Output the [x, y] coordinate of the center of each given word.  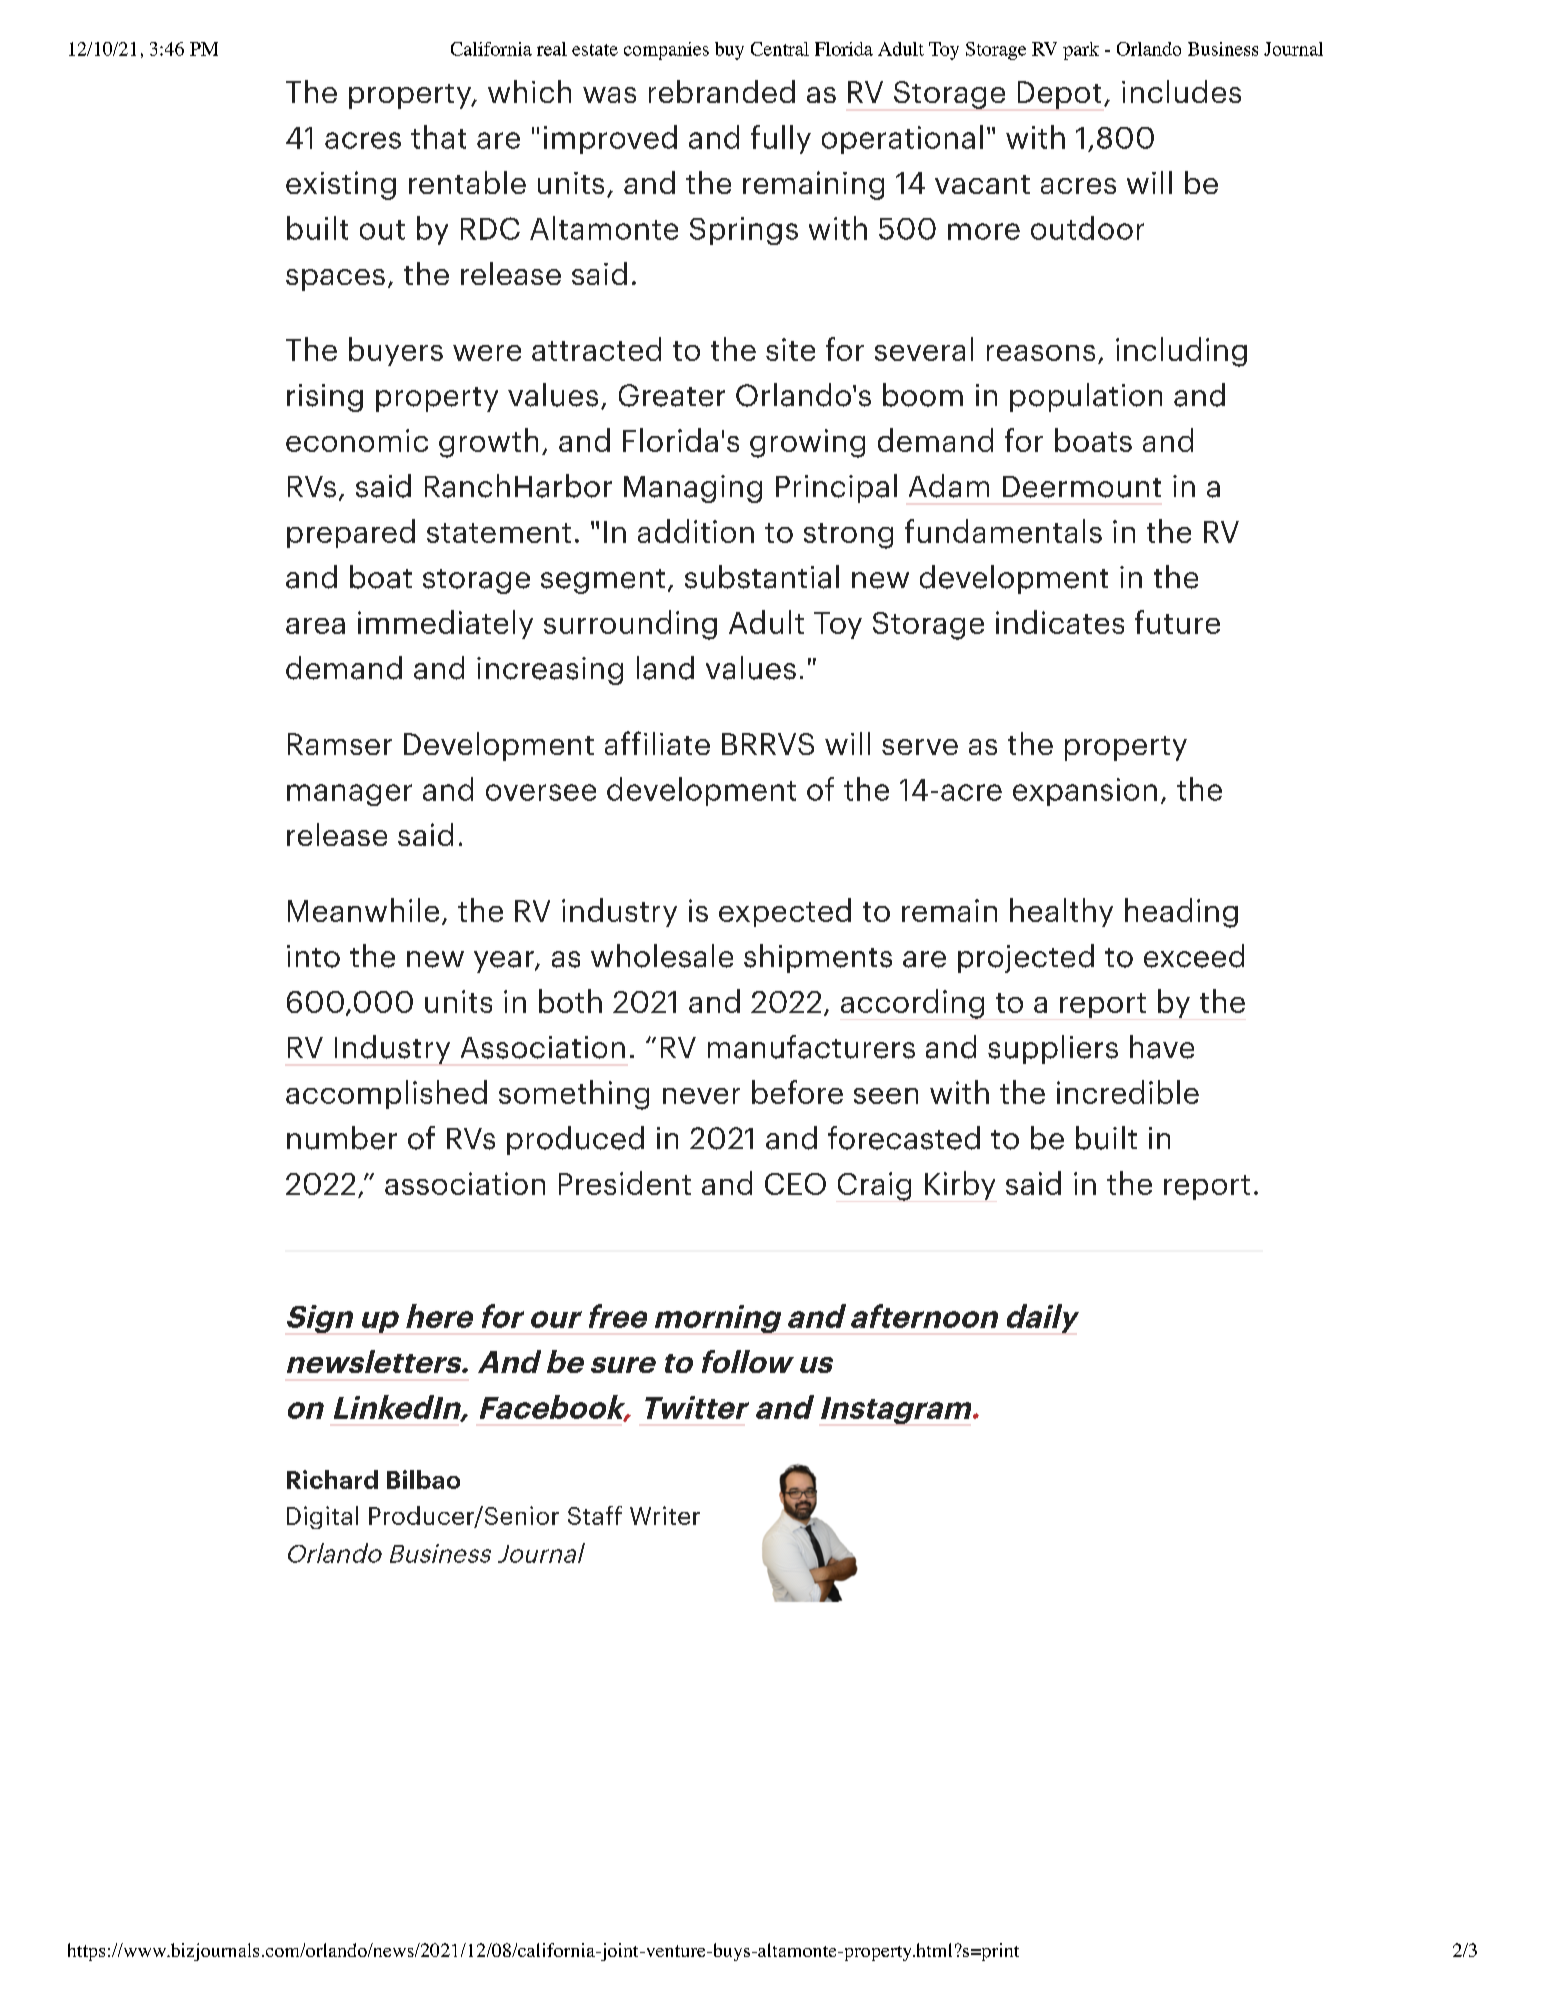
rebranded [722, 91]
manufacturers [811, 1047]
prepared [351, 533]
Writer [665, 1515]
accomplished [386, 1094]
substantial [762, 577]
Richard [332, 1479]
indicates [1060, 622]
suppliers [1053, 1049]
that [438, 137]
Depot [1059, 95]
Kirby [960, 1185]
